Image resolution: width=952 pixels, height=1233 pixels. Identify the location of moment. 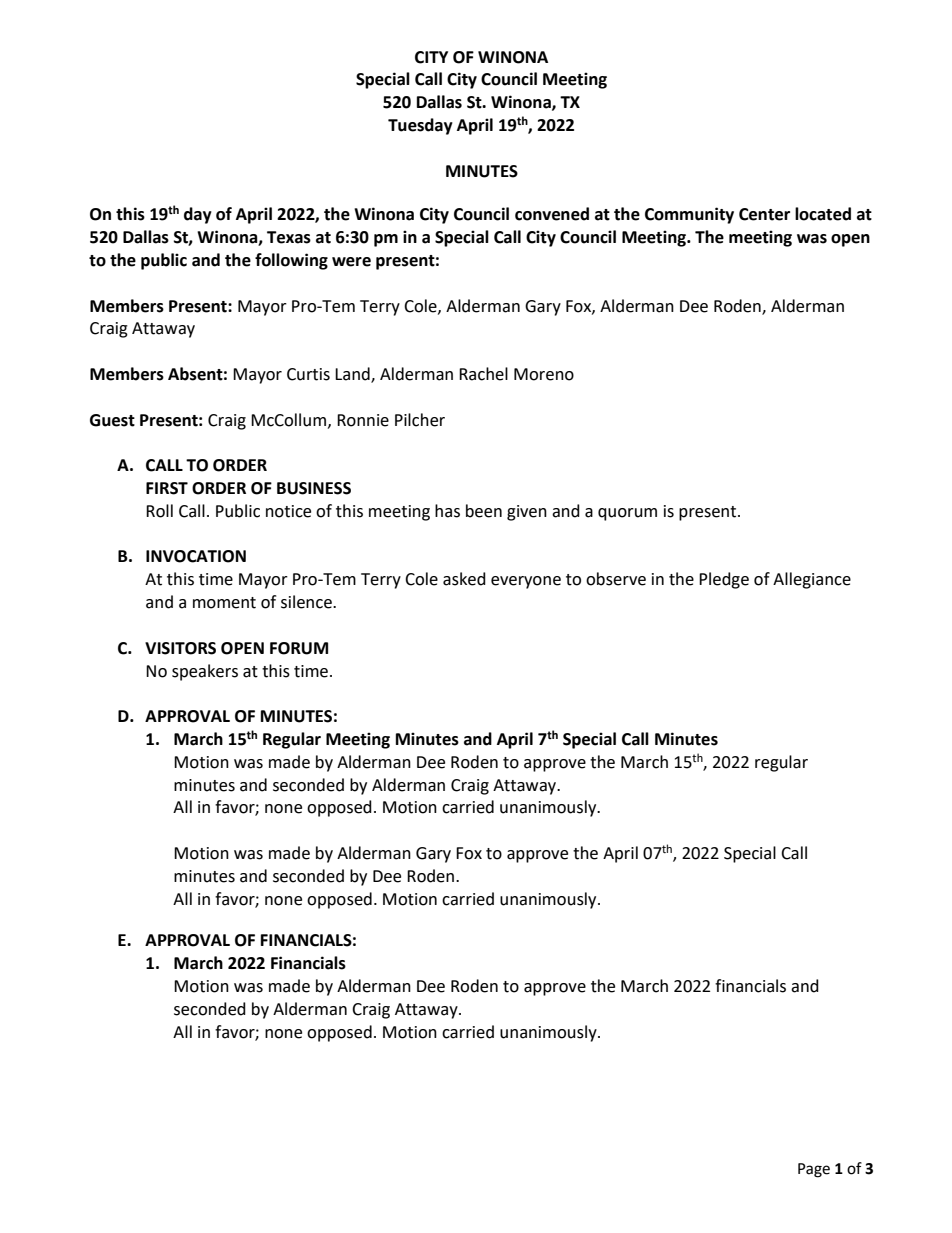
(224, 603).
